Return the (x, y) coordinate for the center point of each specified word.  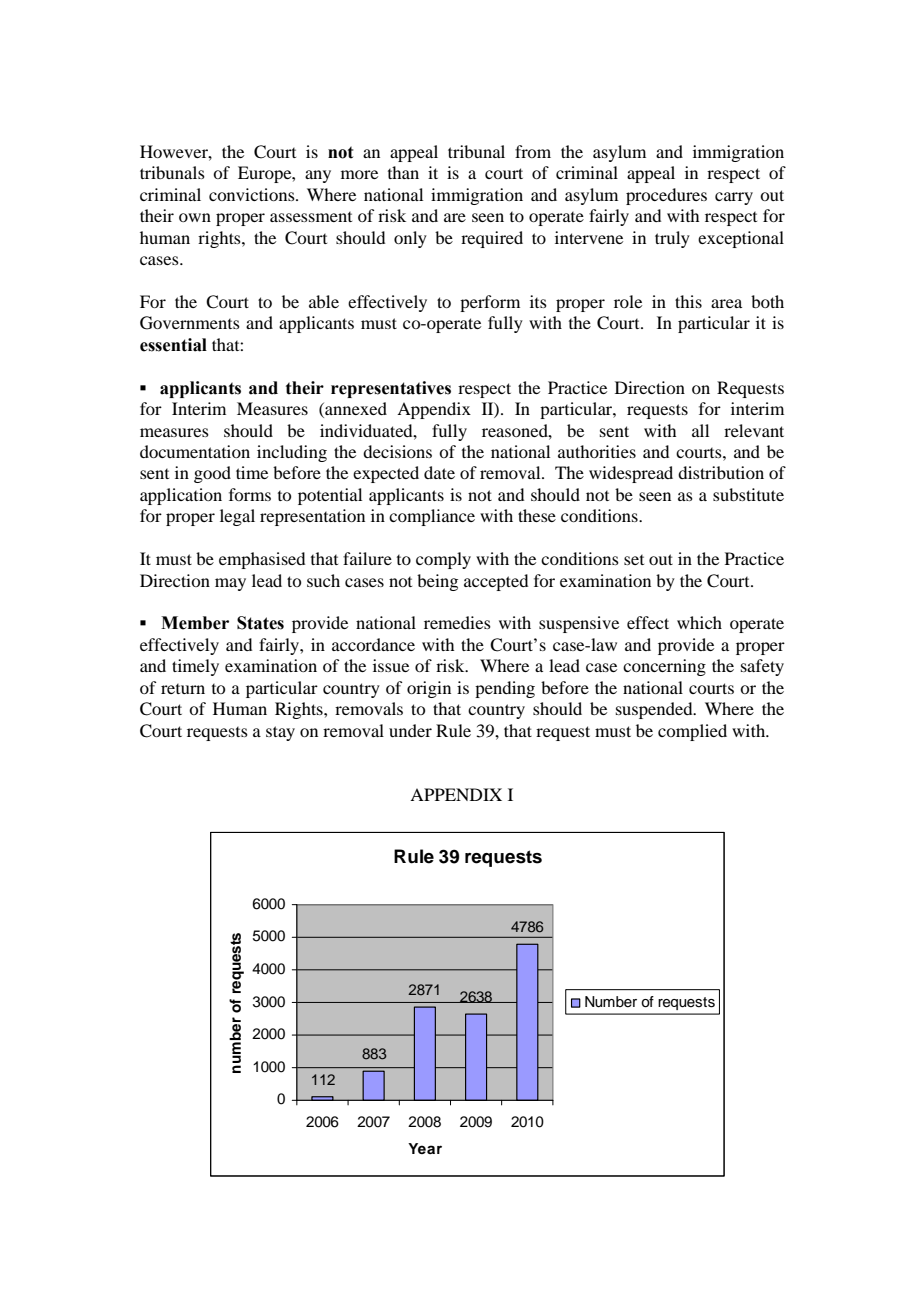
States (260, 623)
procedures (666, 196)
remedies (457, 622)
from (533, 151)
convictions (253, 194)
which (699, 622)
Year (425, 1148)
